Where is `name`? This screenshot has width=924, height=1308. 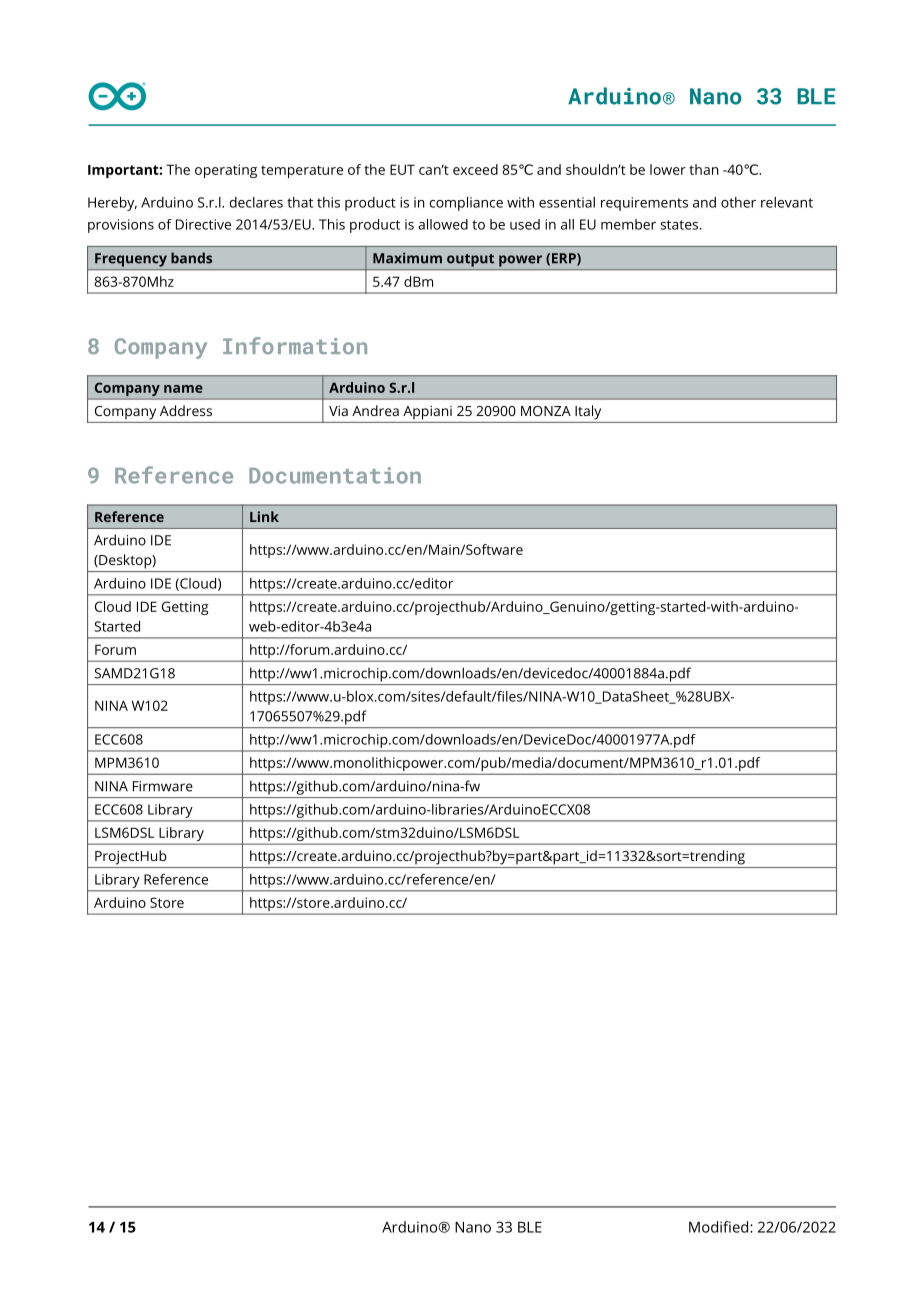 name is located at coordinates (183, 389).
